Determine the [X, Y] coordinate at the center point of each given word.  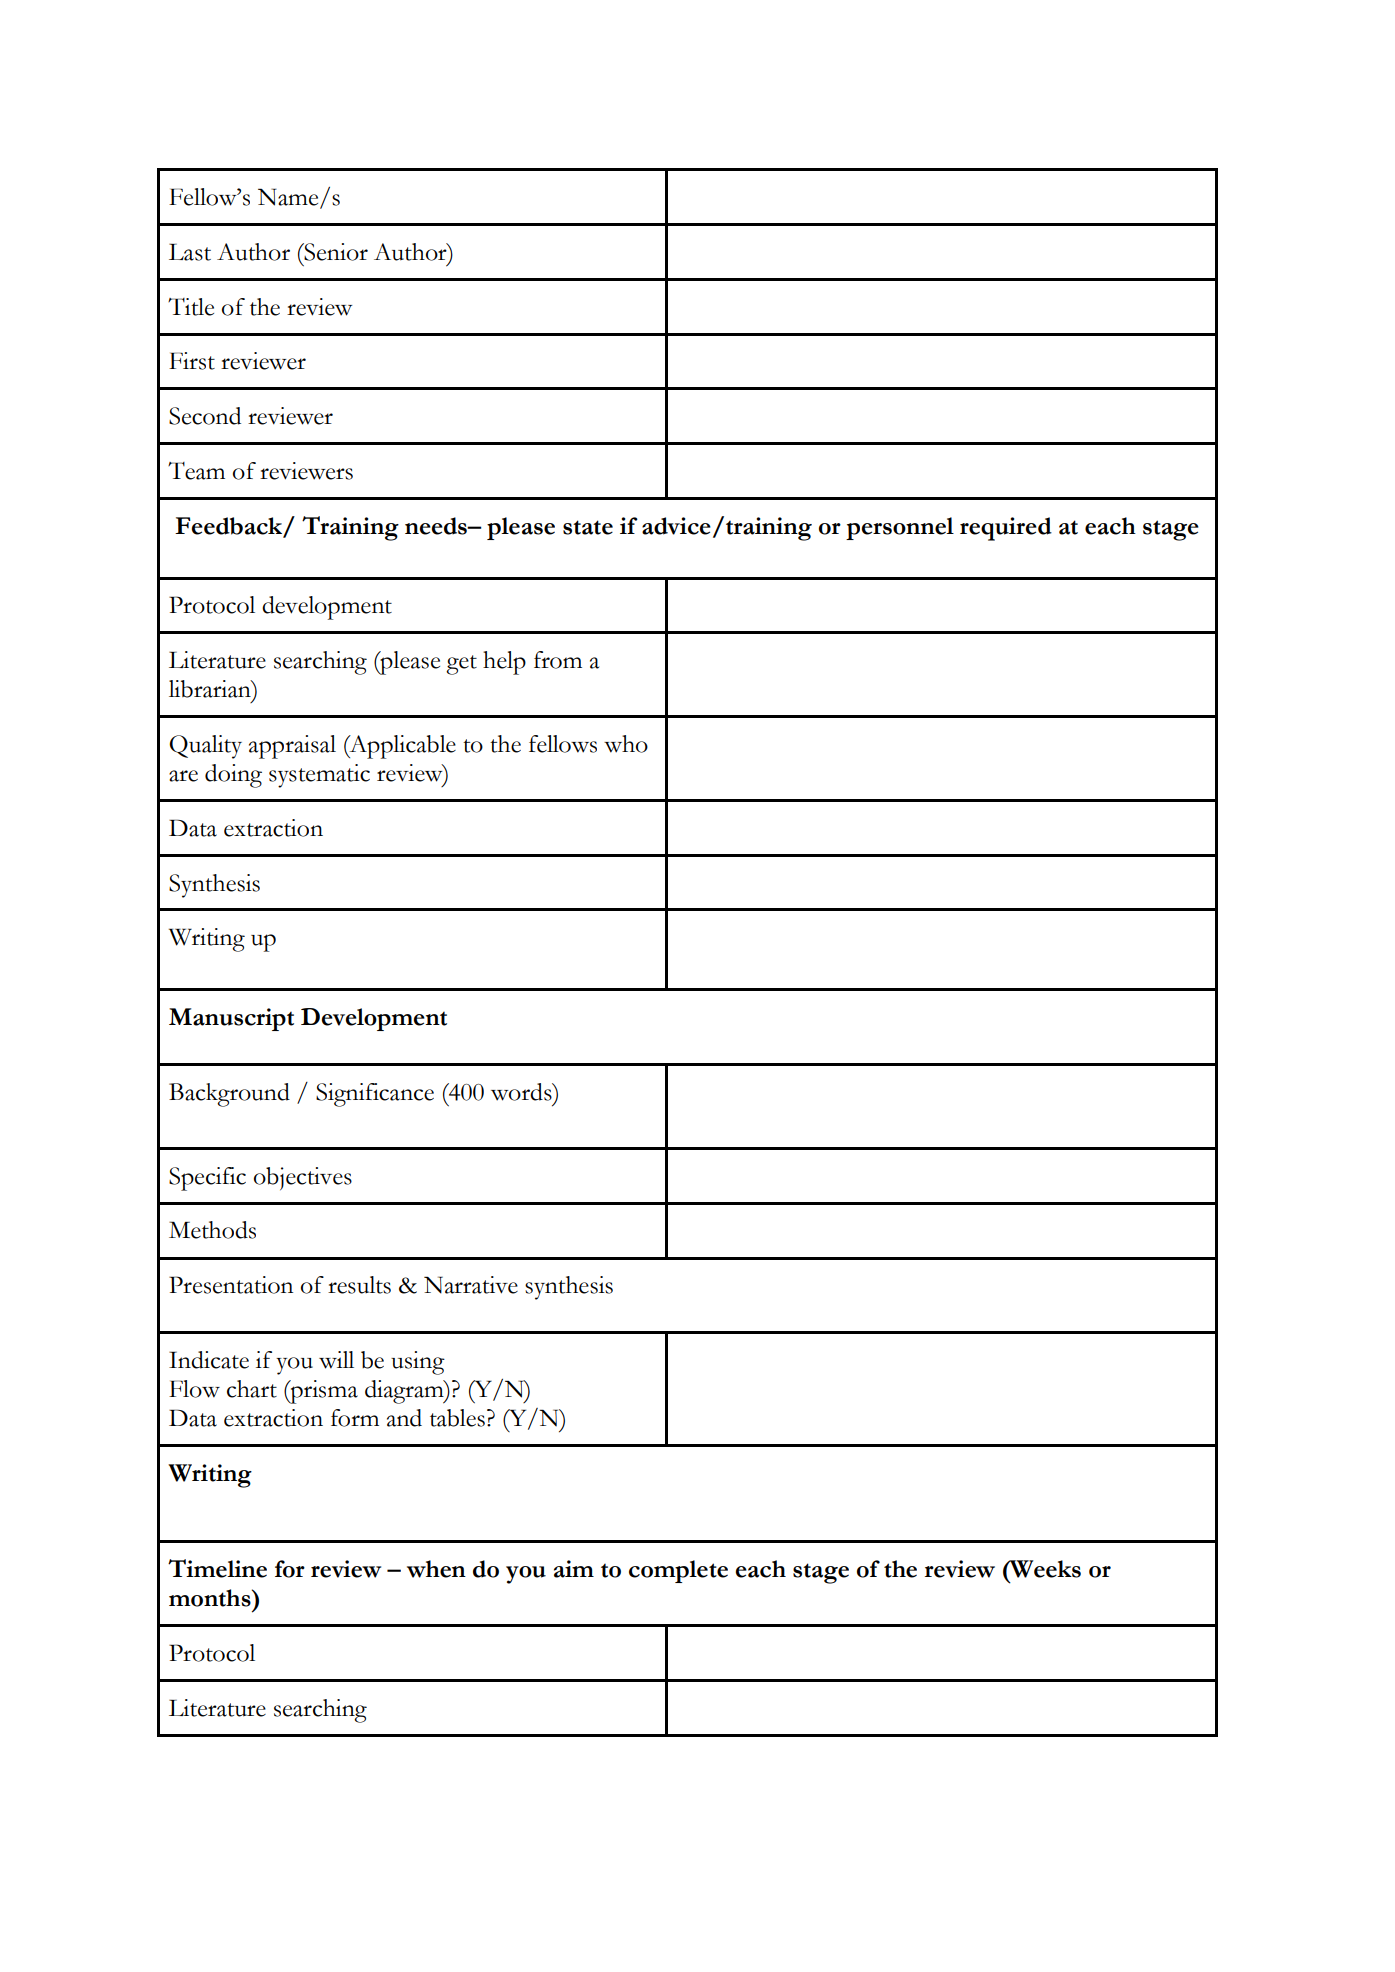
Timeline [217, 1568]
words [522, 1092]
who [626, 744]
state [588, 527]
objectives [303, 1178]
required [1006, 529]
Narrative [471, 1285]
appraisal [292, 747]
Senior [335, 252]
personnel [900, 528]
